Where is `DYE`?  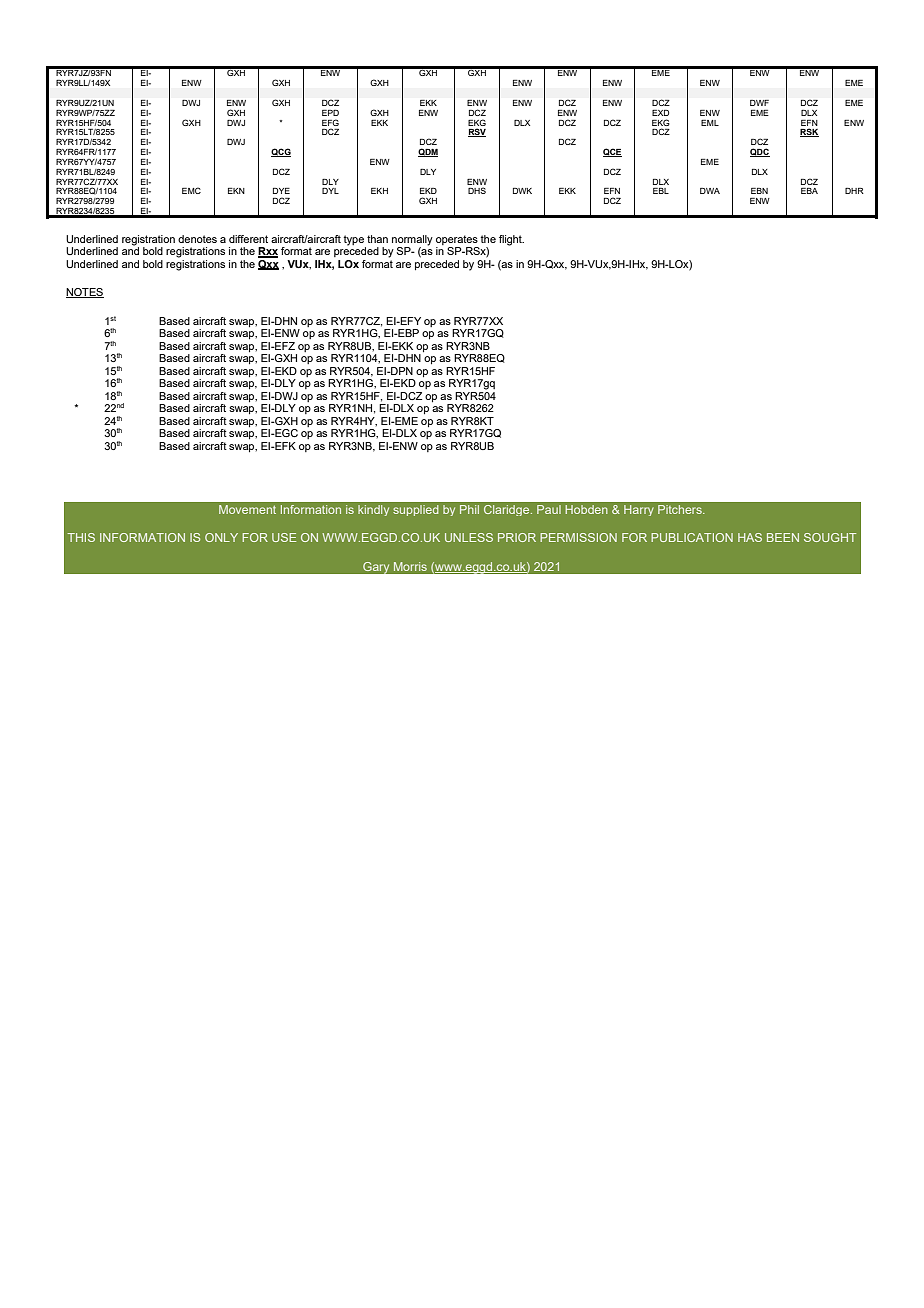
DYE is located at coordinates (281, 191).
